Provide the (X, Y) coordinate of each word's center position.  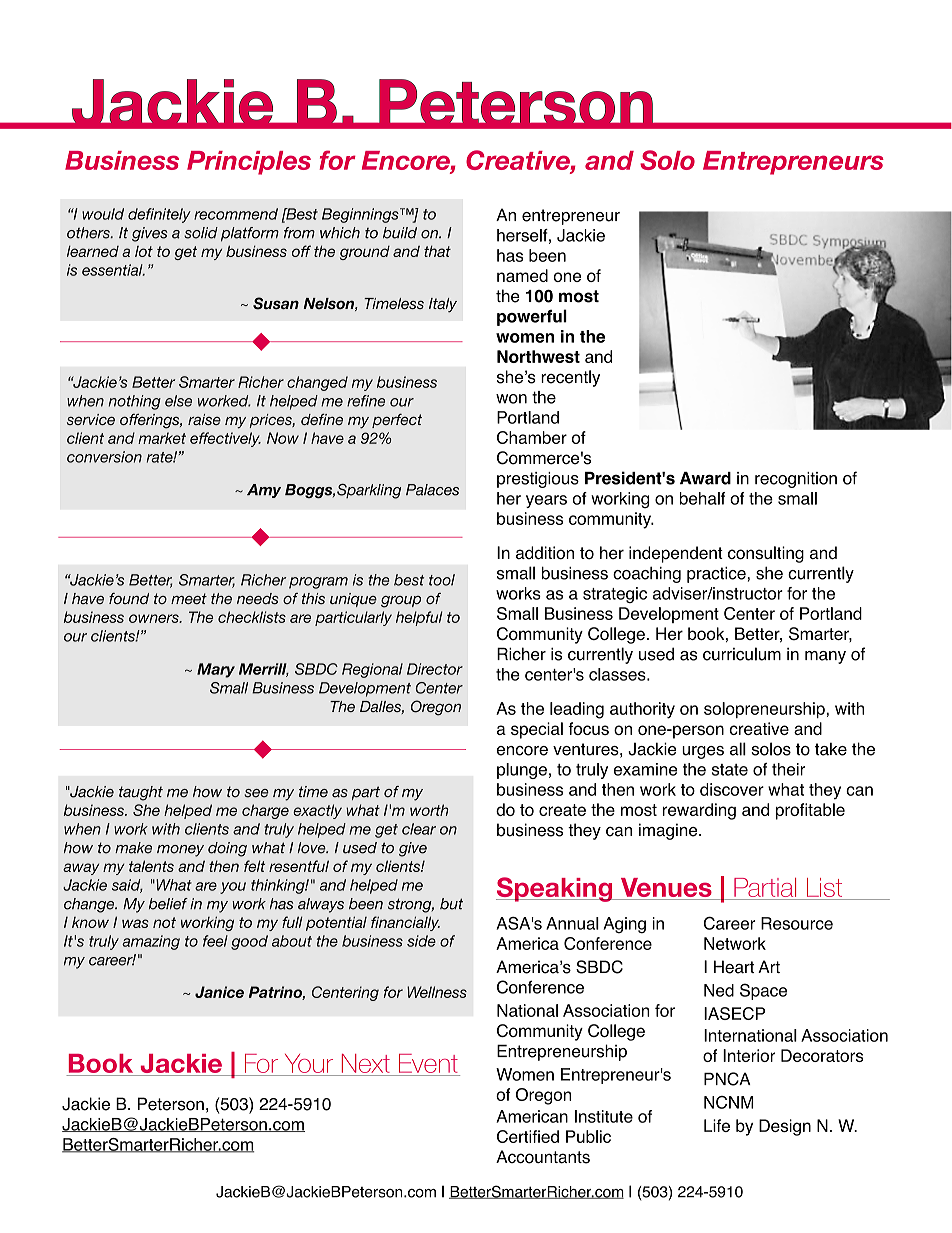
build (400, 233)
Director (435, 669)
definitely (159, 215)
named (522, 275)
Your (309, 1063)
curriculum (742, 654)
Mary (216, 670)
